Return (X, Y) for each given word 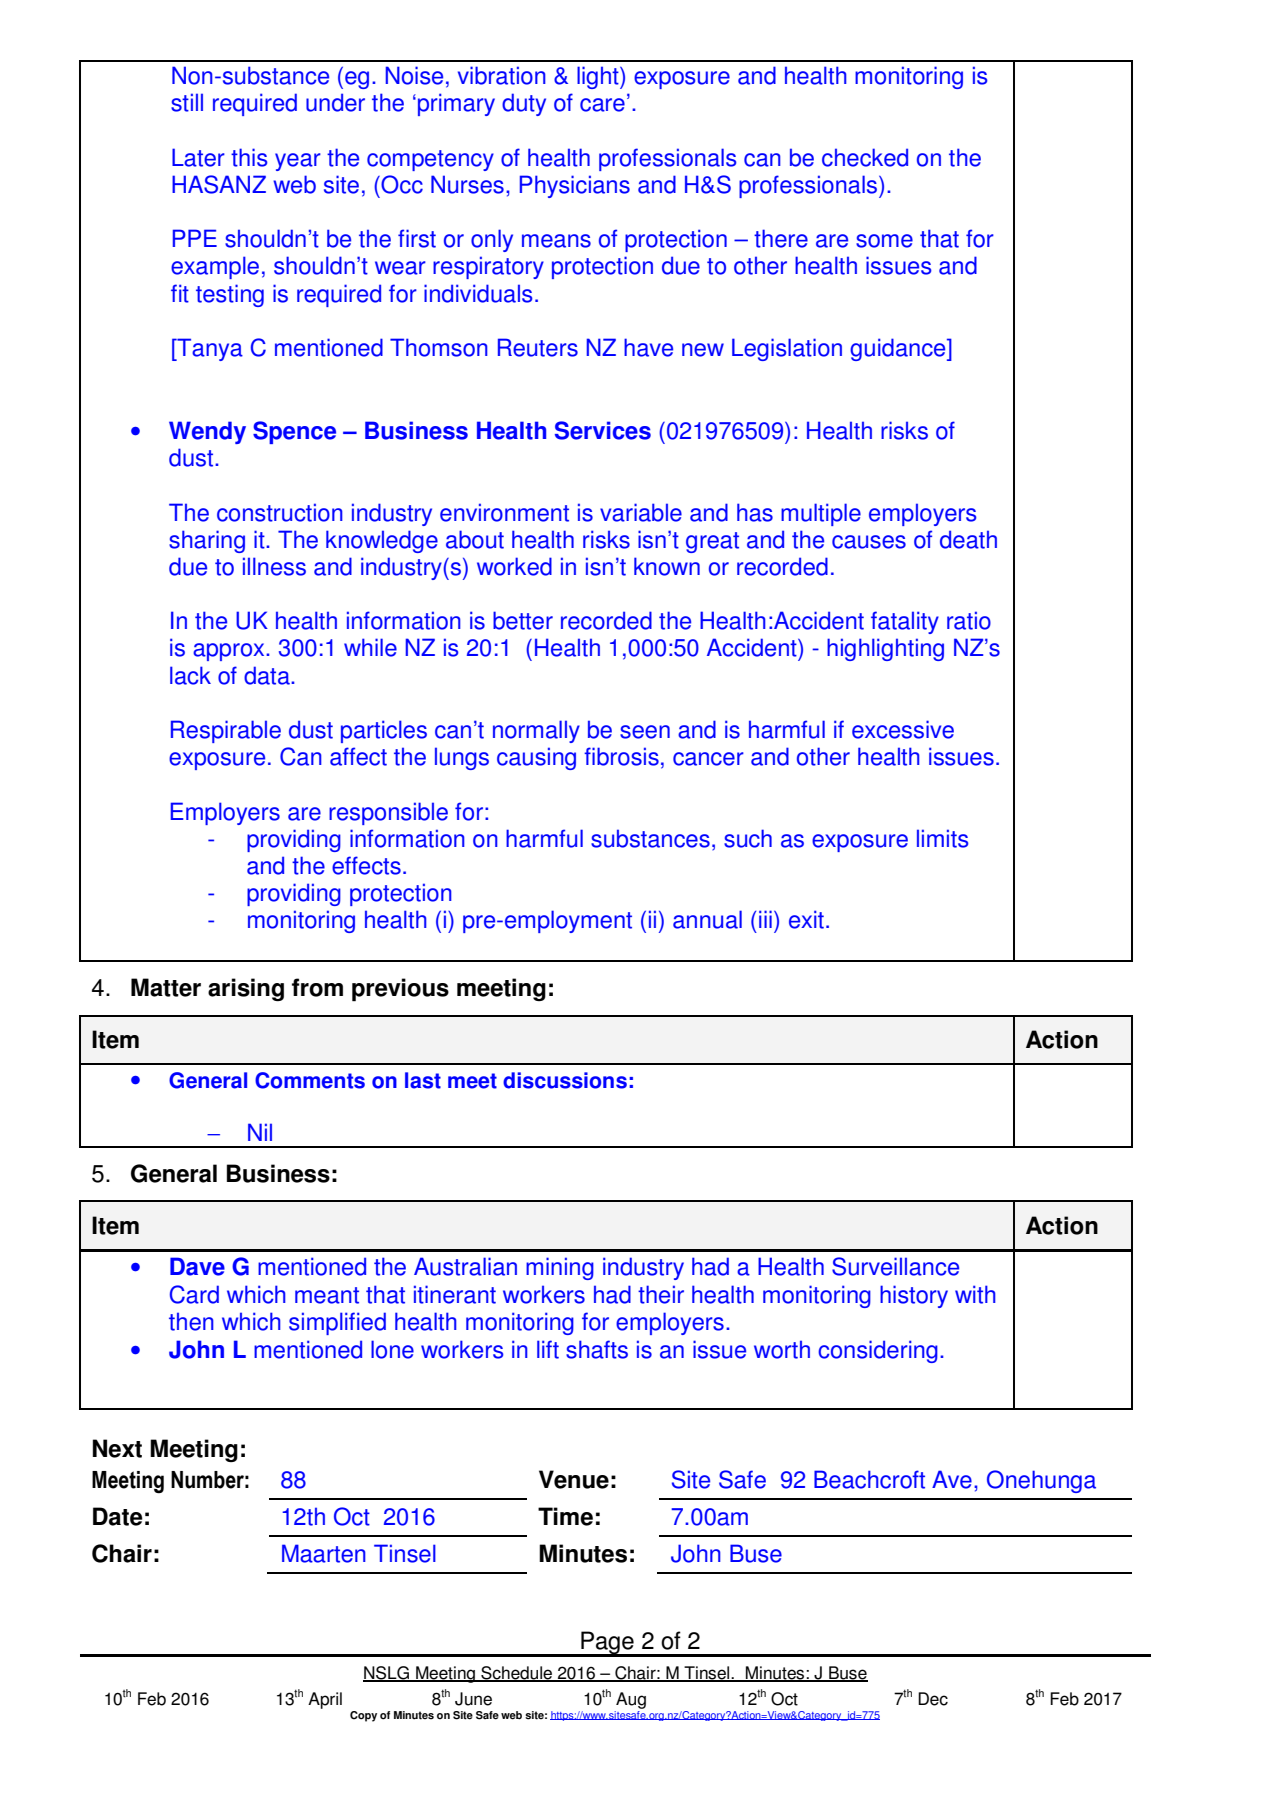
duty (524, 104)
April (325, 1700)
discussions (565, 1080)
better (523, 620)
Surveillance (895, 1266)
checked (865, 157)
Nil (260, 1132)
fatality (905, 622)
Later (198, 157)
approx (230, 652)
